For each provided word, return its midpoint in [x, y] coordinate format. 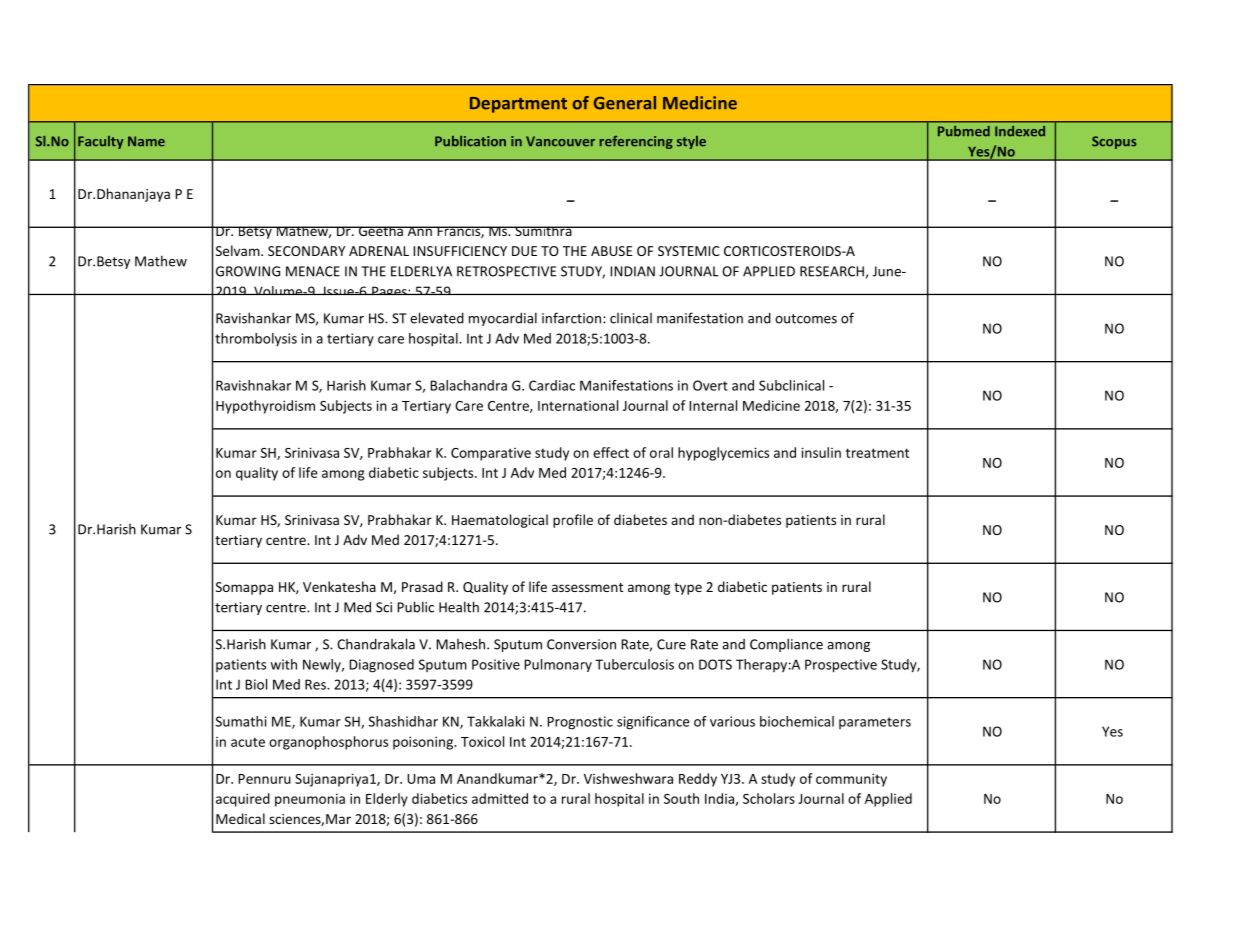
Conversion [581, 644]
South [681, 798]
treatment [877, 453]
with [283, 664]
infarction [571, 318]
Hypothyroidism [265, 407]
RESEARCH [832, 271]
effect [611, 452]
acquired [243, 800]
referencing [636, 142]
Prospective [841, 666]
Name [146, 141]
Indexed [1020, 131]
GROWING [248, 271]
